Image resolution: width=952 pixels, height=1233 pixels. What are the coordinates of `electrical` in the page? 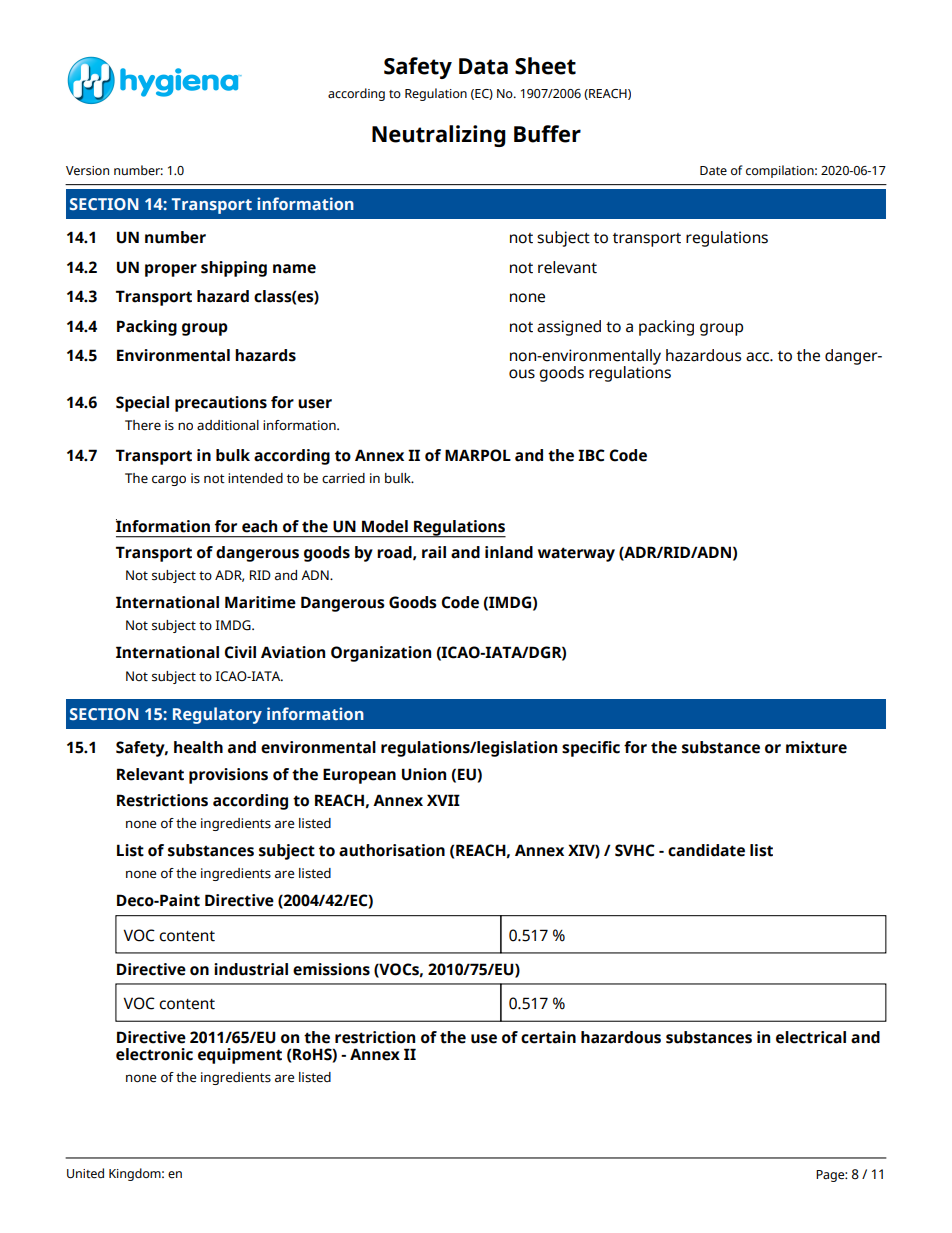 It's located at (811, 1037).
